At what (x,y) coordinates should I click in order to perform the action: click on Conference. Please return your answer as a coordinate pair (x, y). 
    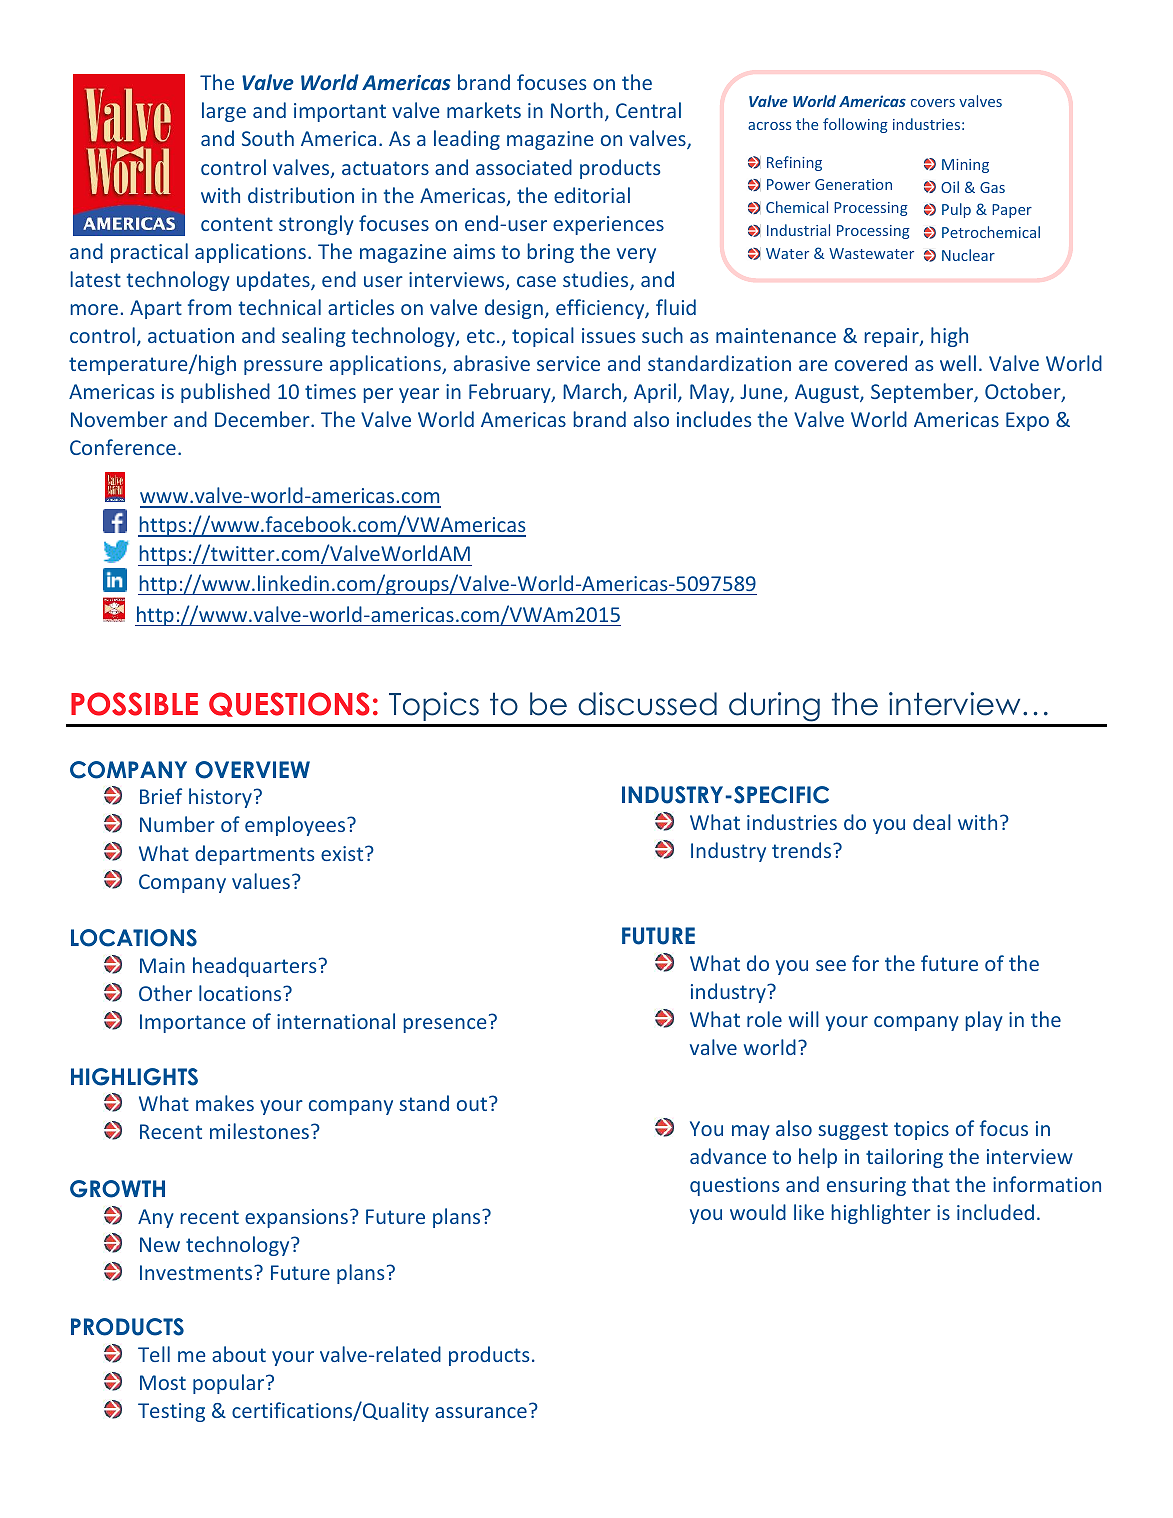
    Looking at the image, I should click on (123, 447).
